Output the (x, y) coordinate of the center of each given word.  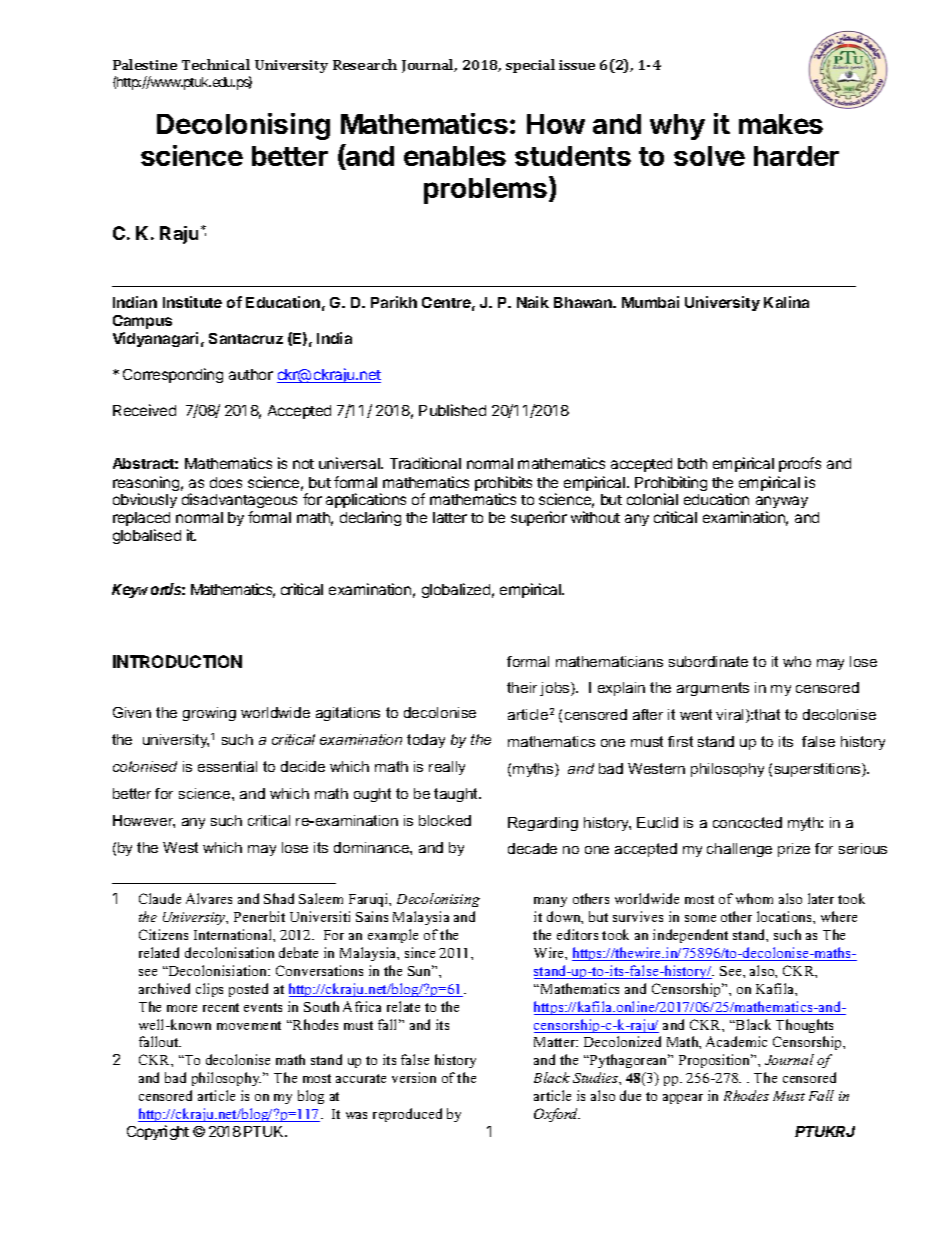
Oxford (557, 1115)
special (530, 66)
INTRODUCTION (177, 661)
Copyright (158, 1132)
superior (539, 518)
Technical (216, 64)
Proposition (716, 1061)
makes (781, 124)
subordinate (708, 661)
